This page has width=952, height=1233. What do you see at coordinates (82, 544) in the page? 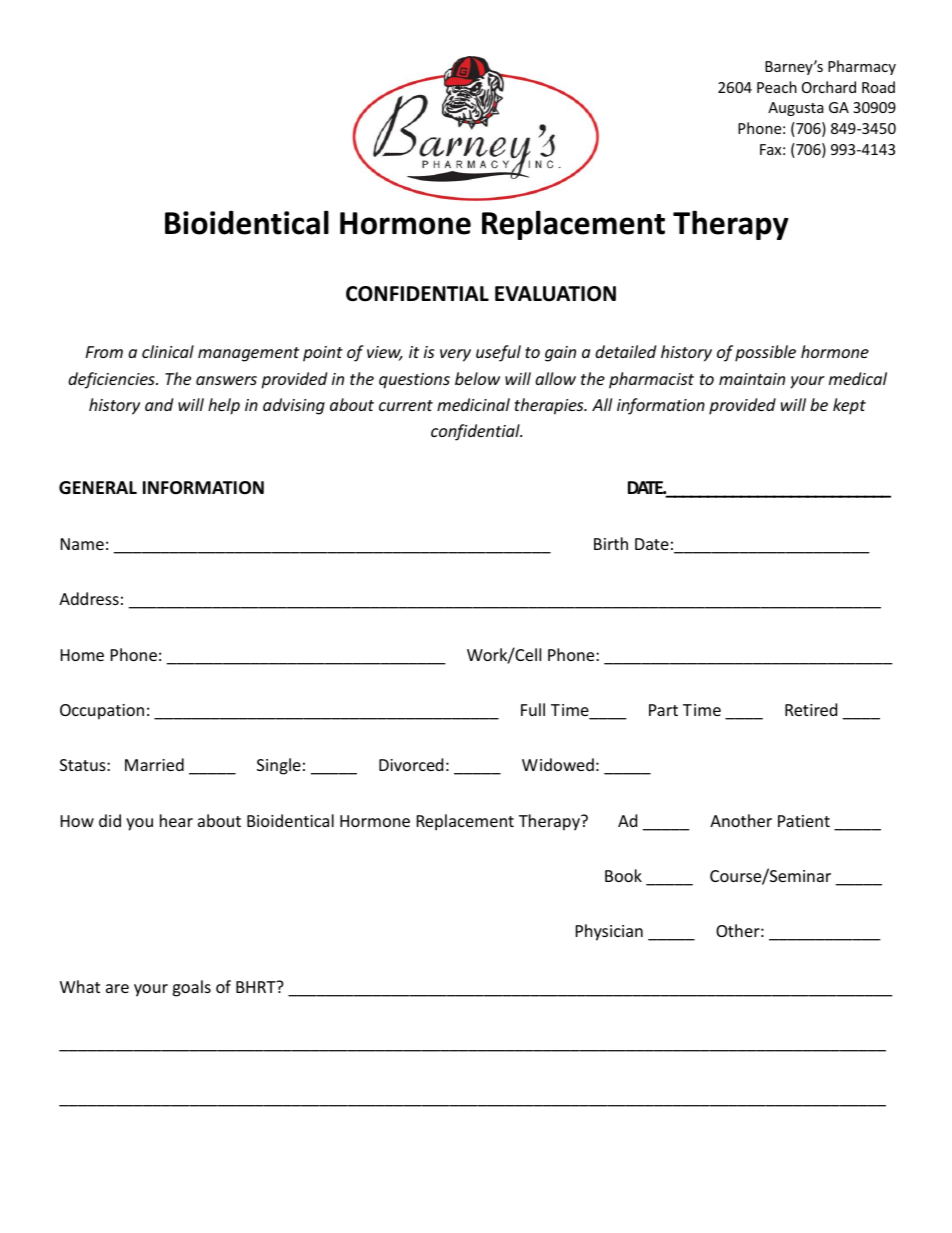
I see `Name` at bounding box center [82, 544].
